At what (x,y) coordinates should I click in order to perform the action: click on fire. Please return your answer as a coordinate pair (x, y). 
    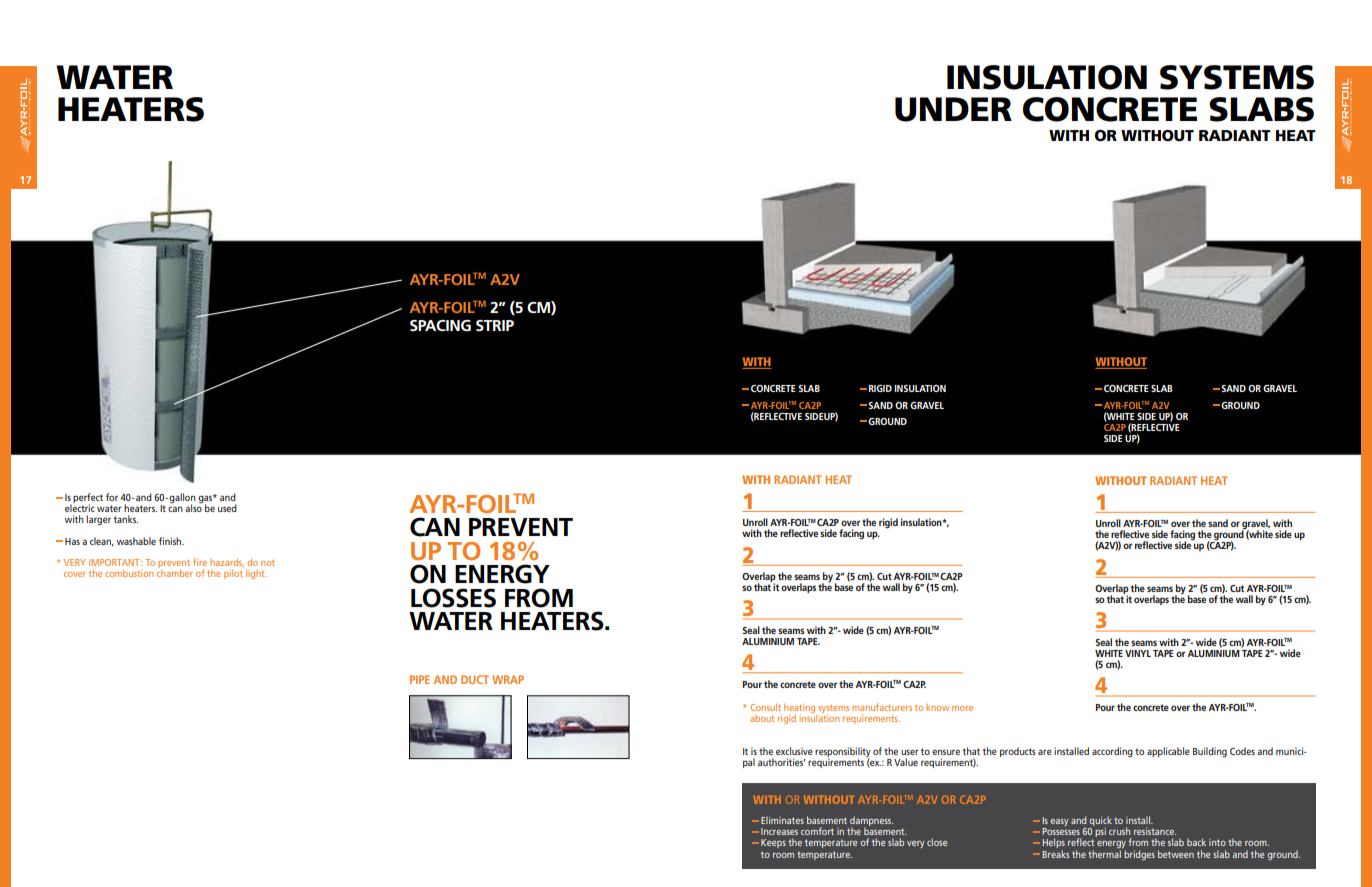
    Looking at the image, I should click on (200, 562).
